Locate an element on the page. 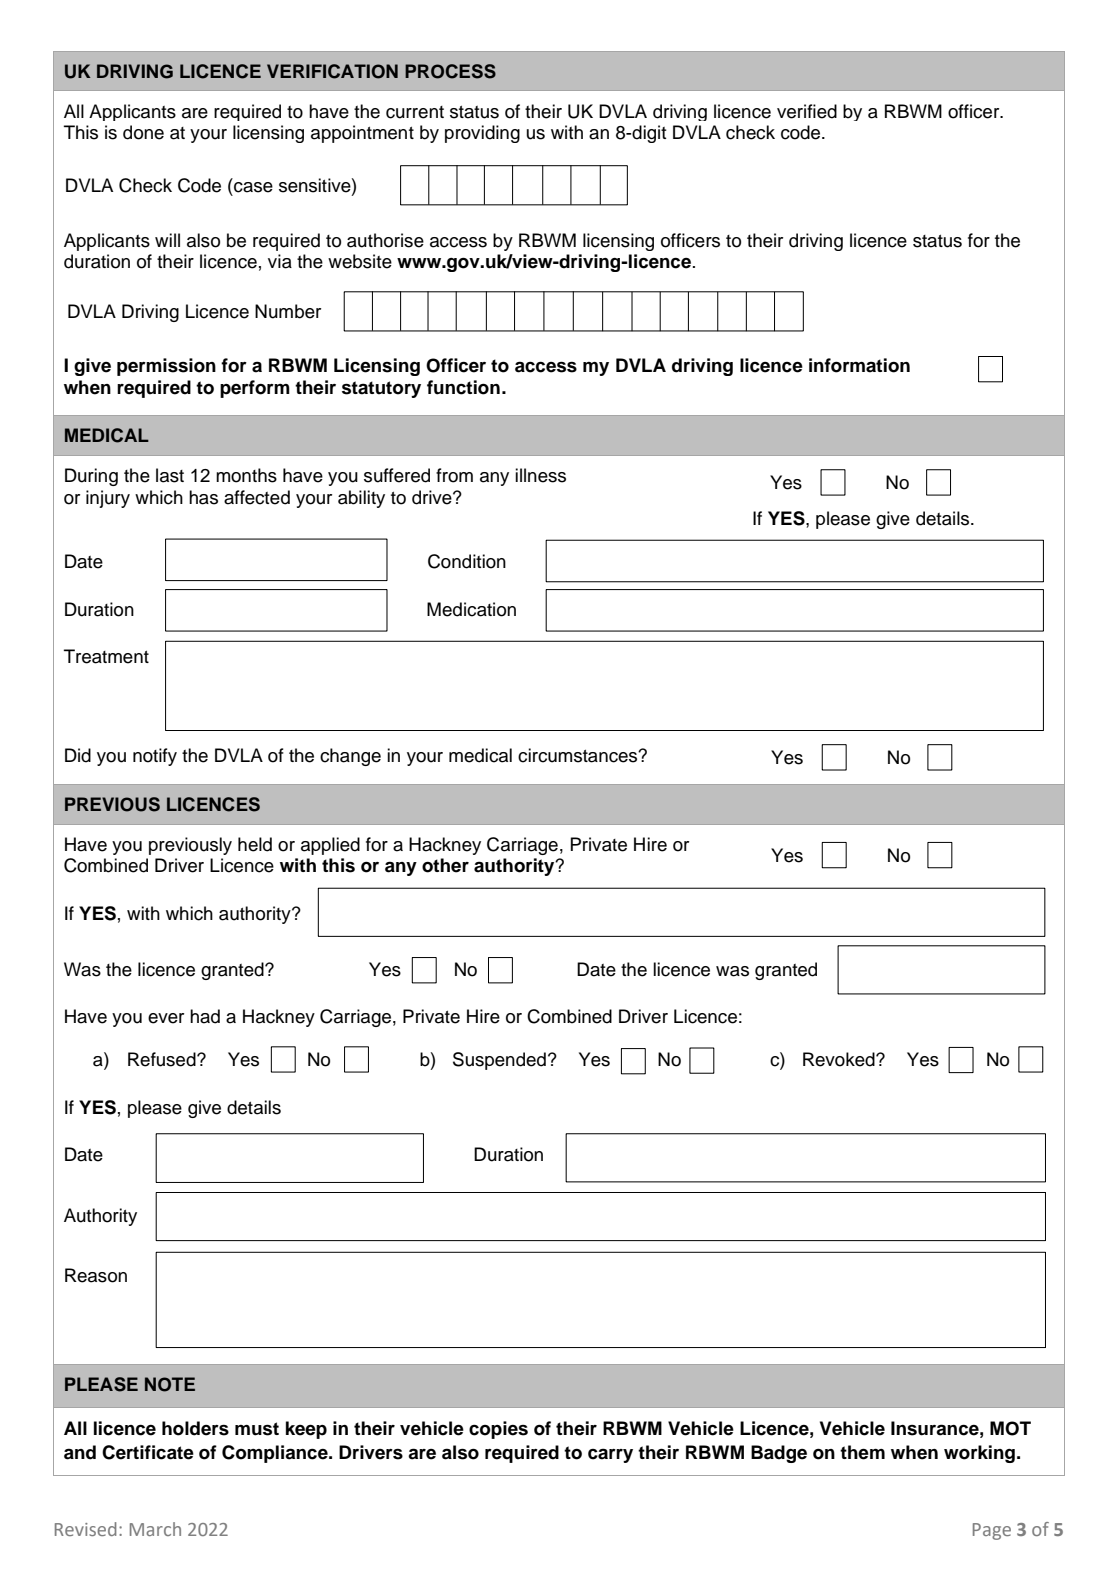 The image size is (1117, 1580). illness is located at coordinates (540, 475).
